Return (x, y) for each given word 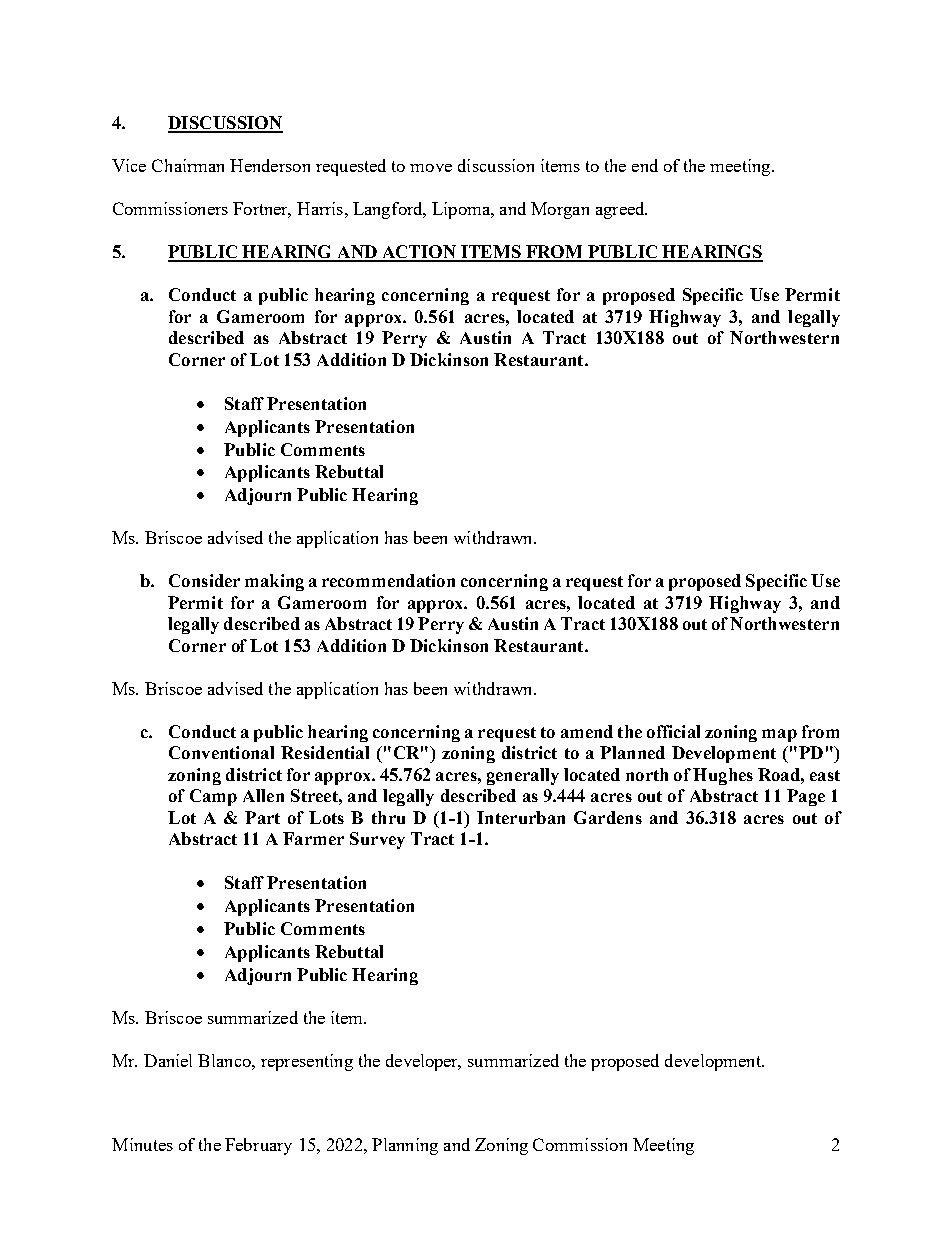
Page (806, 797)
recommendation (388, 580)
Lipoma (462, 210)
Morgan (560, 210)
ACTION (419, 253)
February (258, 1146)
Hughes (723, 776)
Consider (204, 580)
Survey (377, 840)
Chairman (188, 165)
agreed (621, 210)
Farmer (313, 838)
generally (523, 776)
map (779, 735)
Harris (320, 208)
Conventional (221, 752)
